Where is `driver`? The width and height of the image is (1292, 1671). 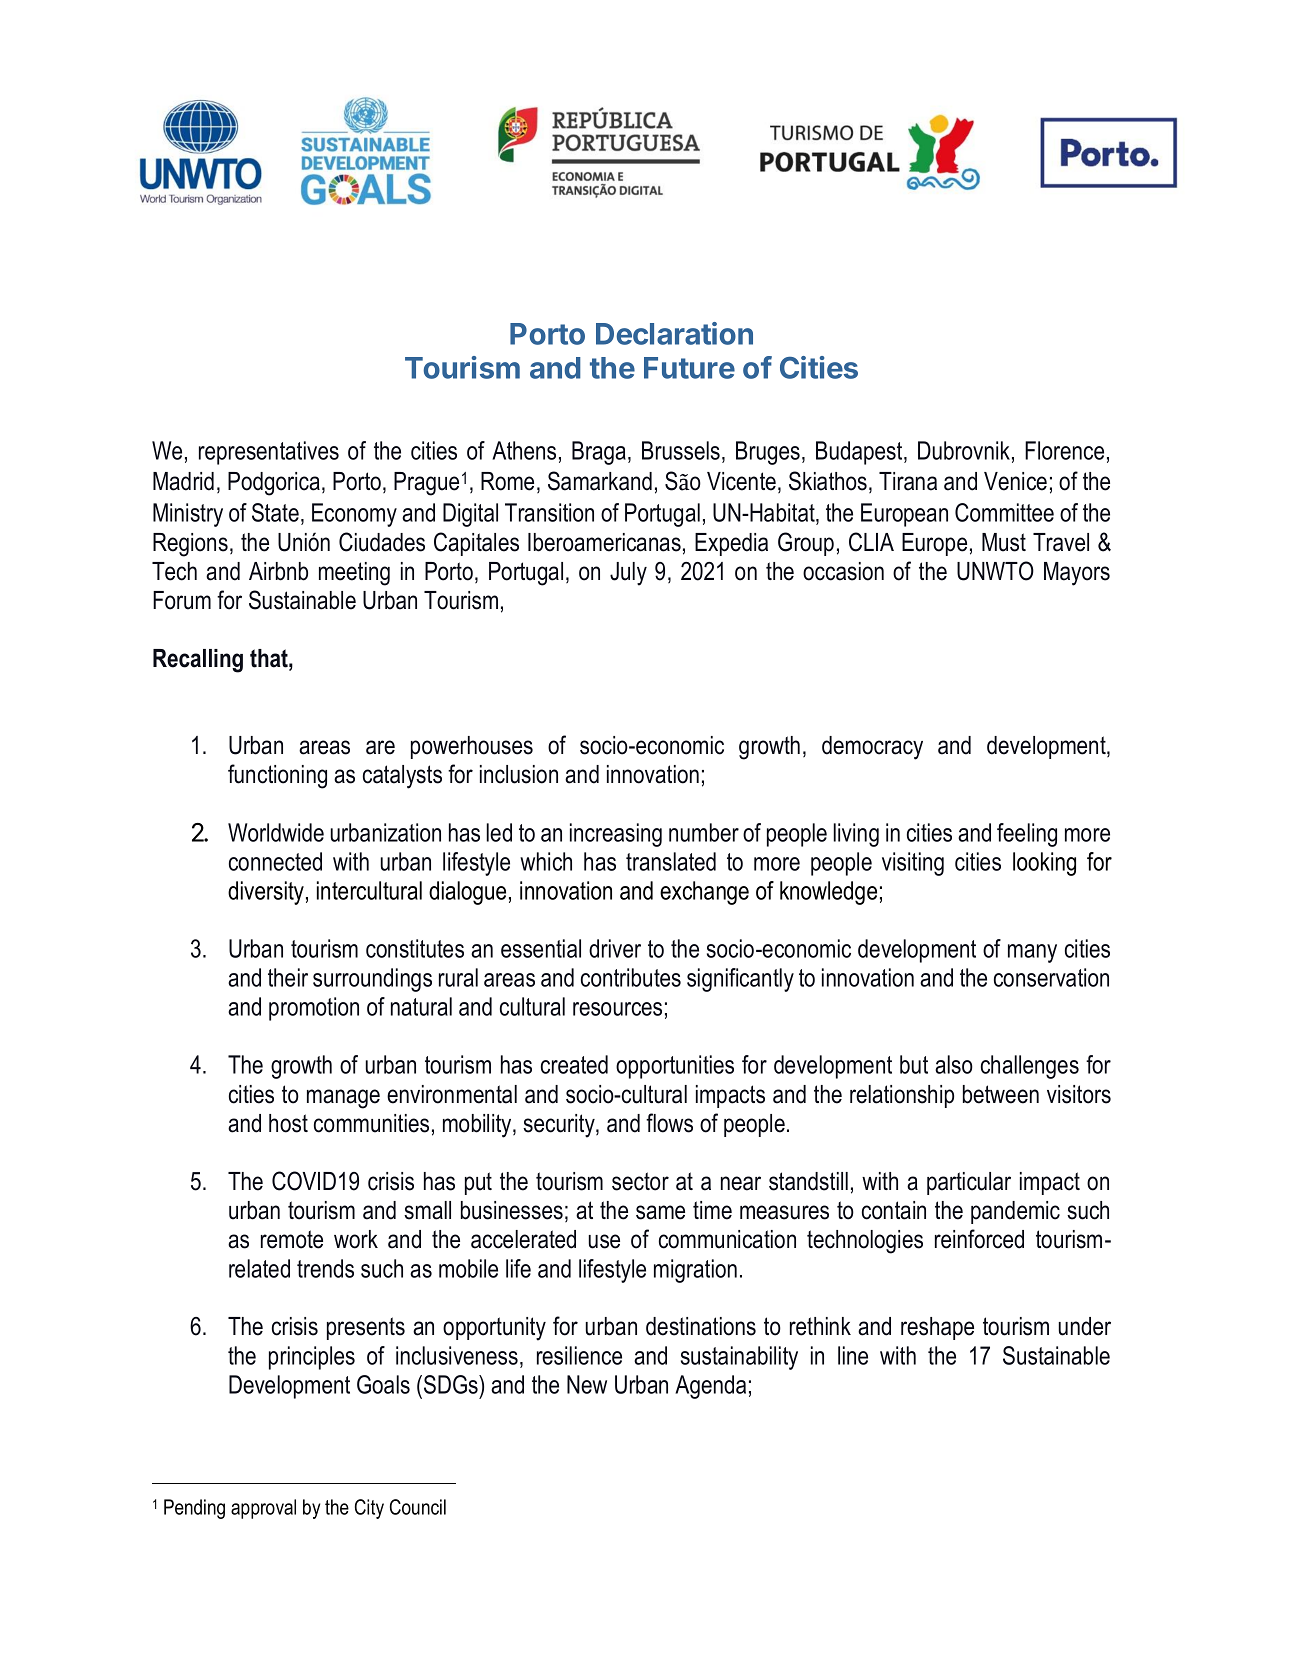
driver is located at coordinates (615, 948).
